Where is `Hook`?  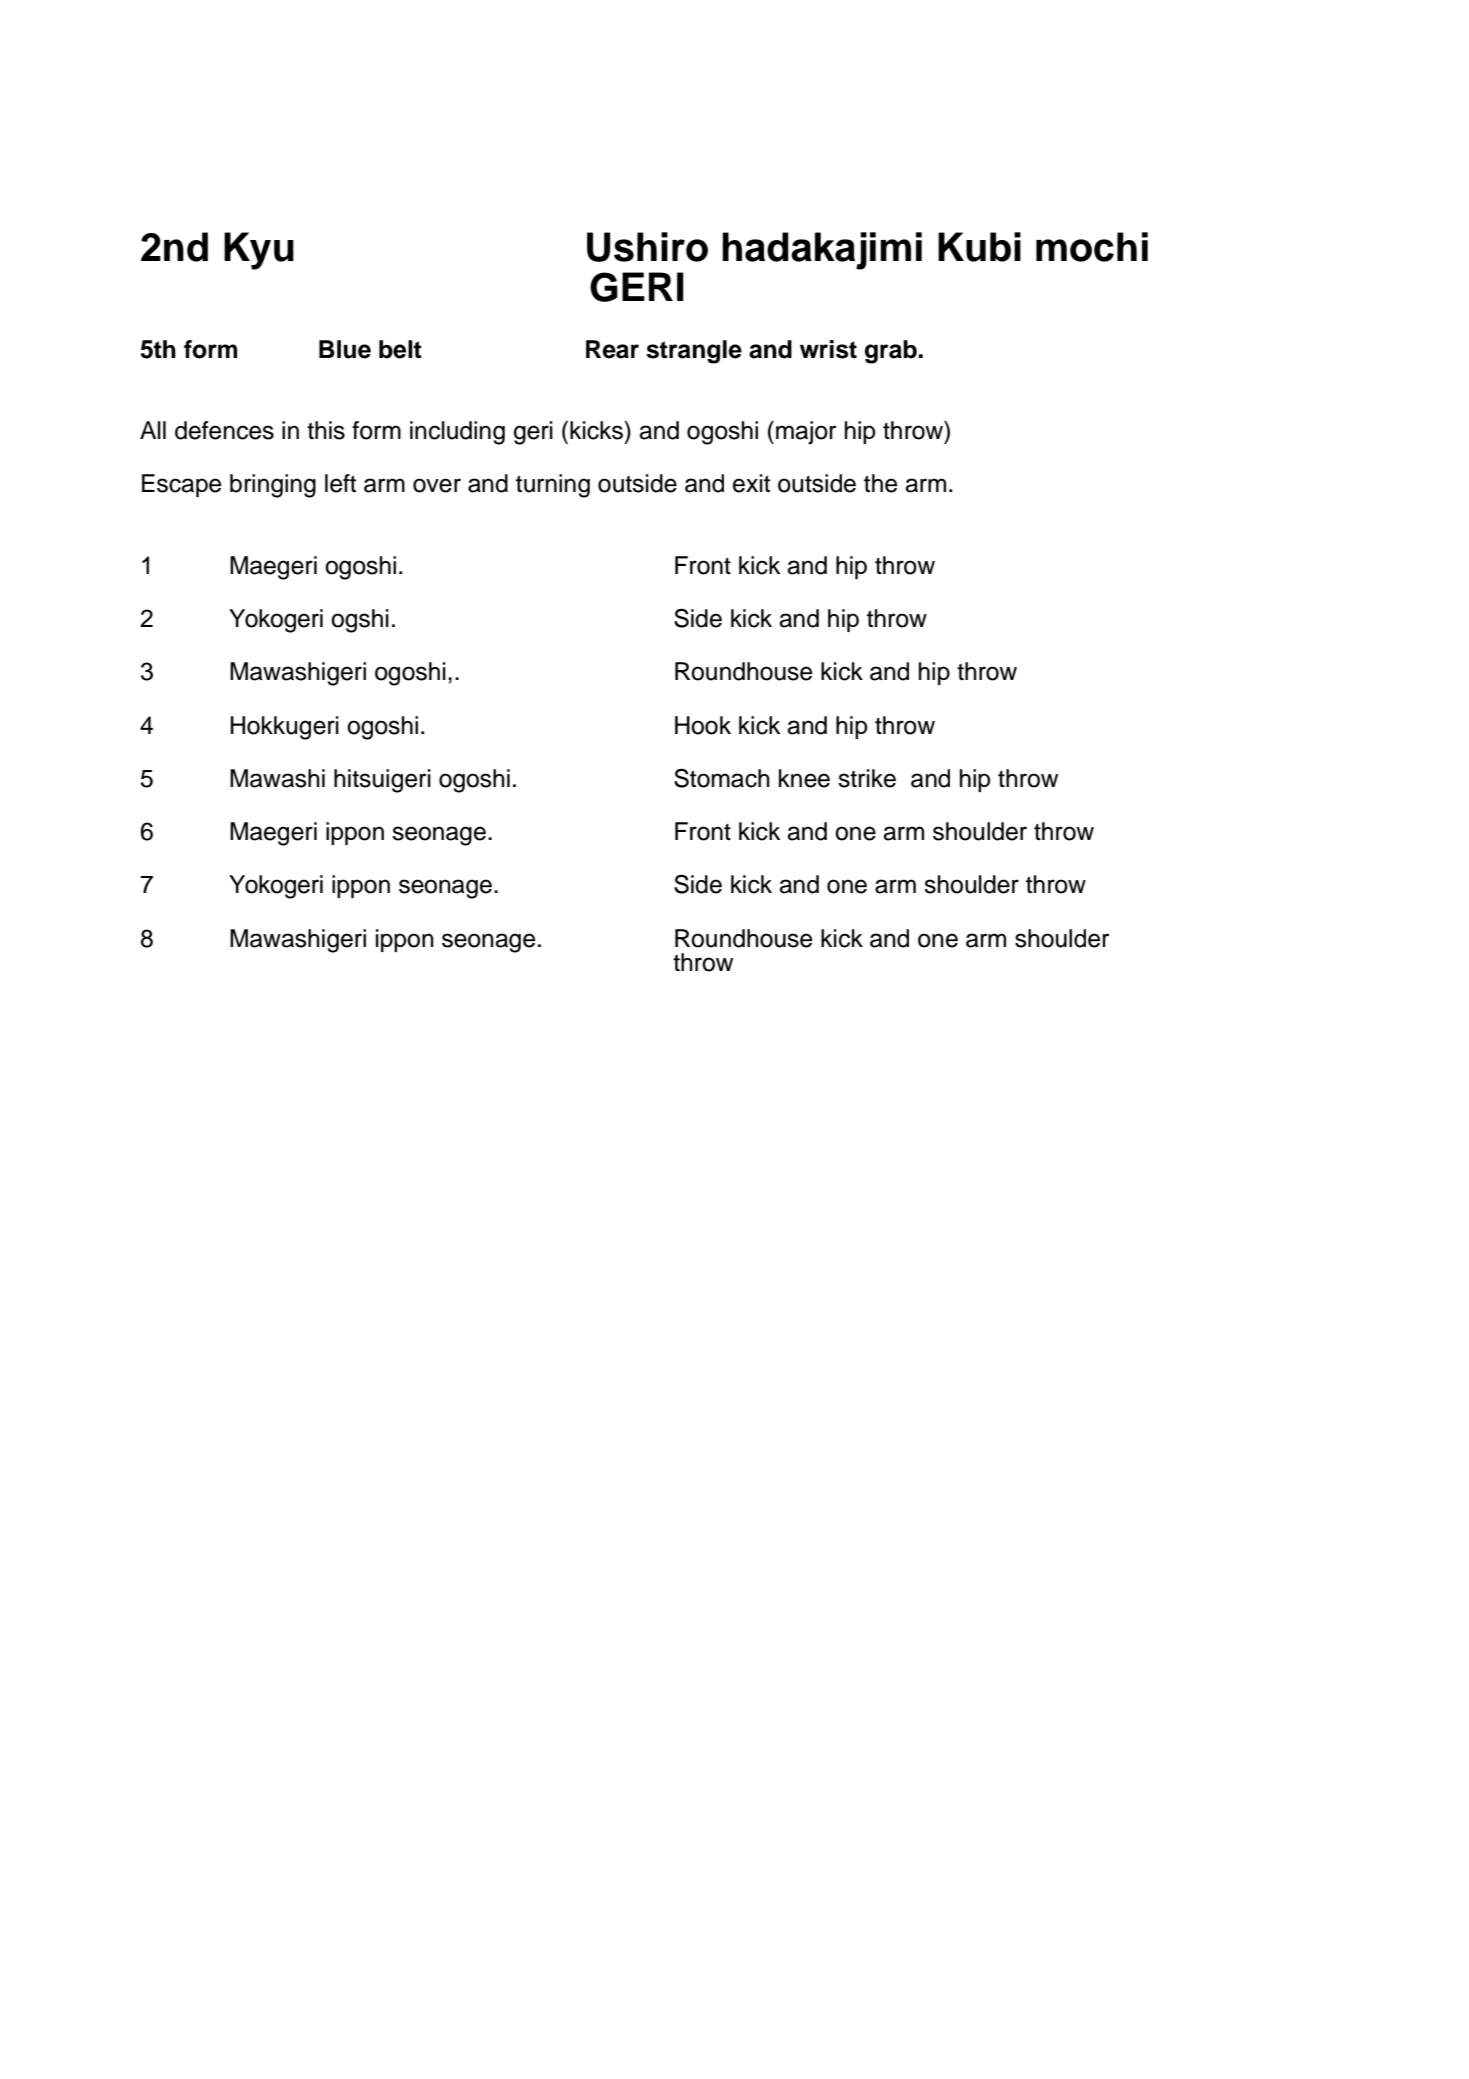 Hook is located at coordinates (703, 725).
